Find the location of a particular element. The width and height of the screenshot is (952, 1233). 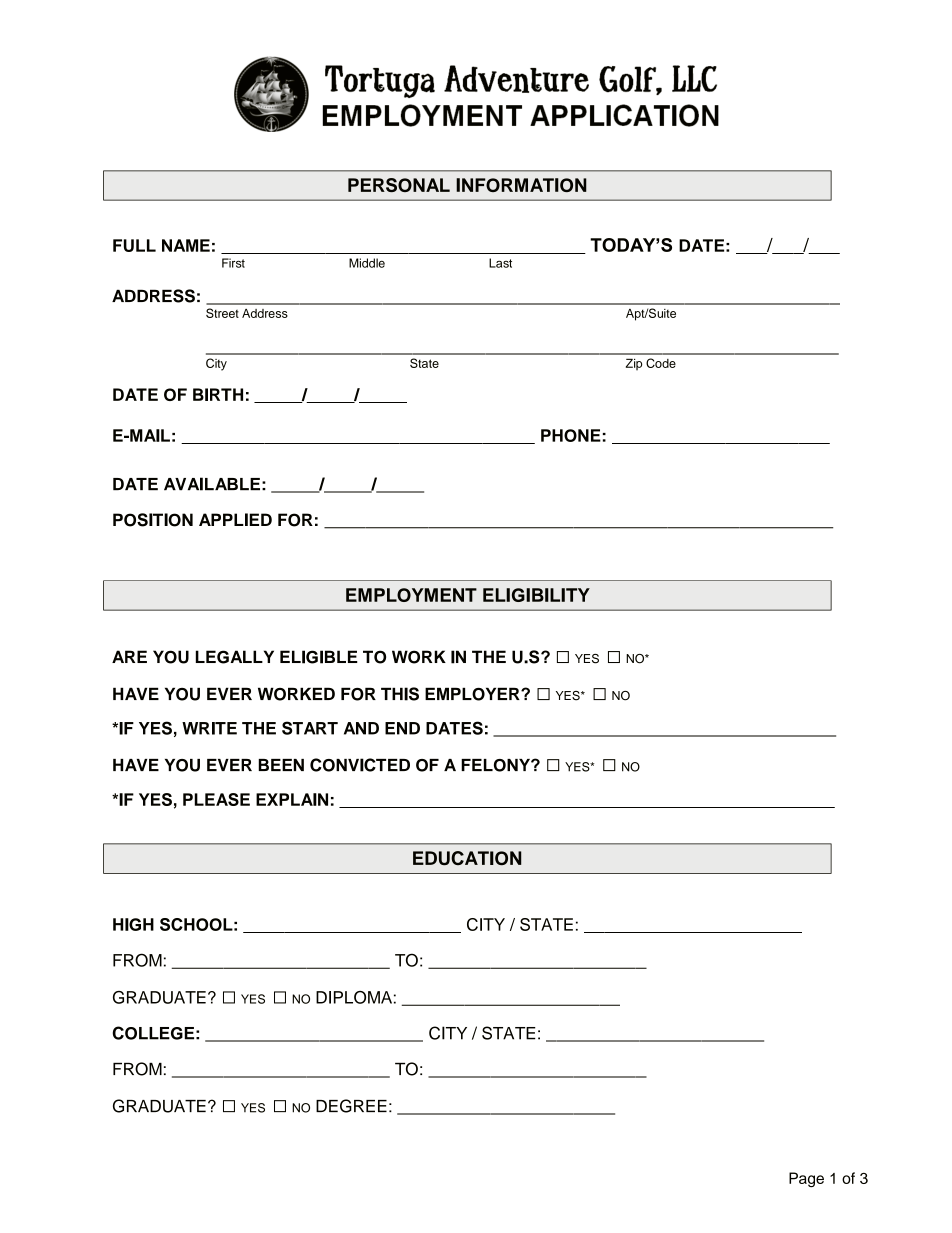

LEGALLY is located at coordinates (235, 657).
